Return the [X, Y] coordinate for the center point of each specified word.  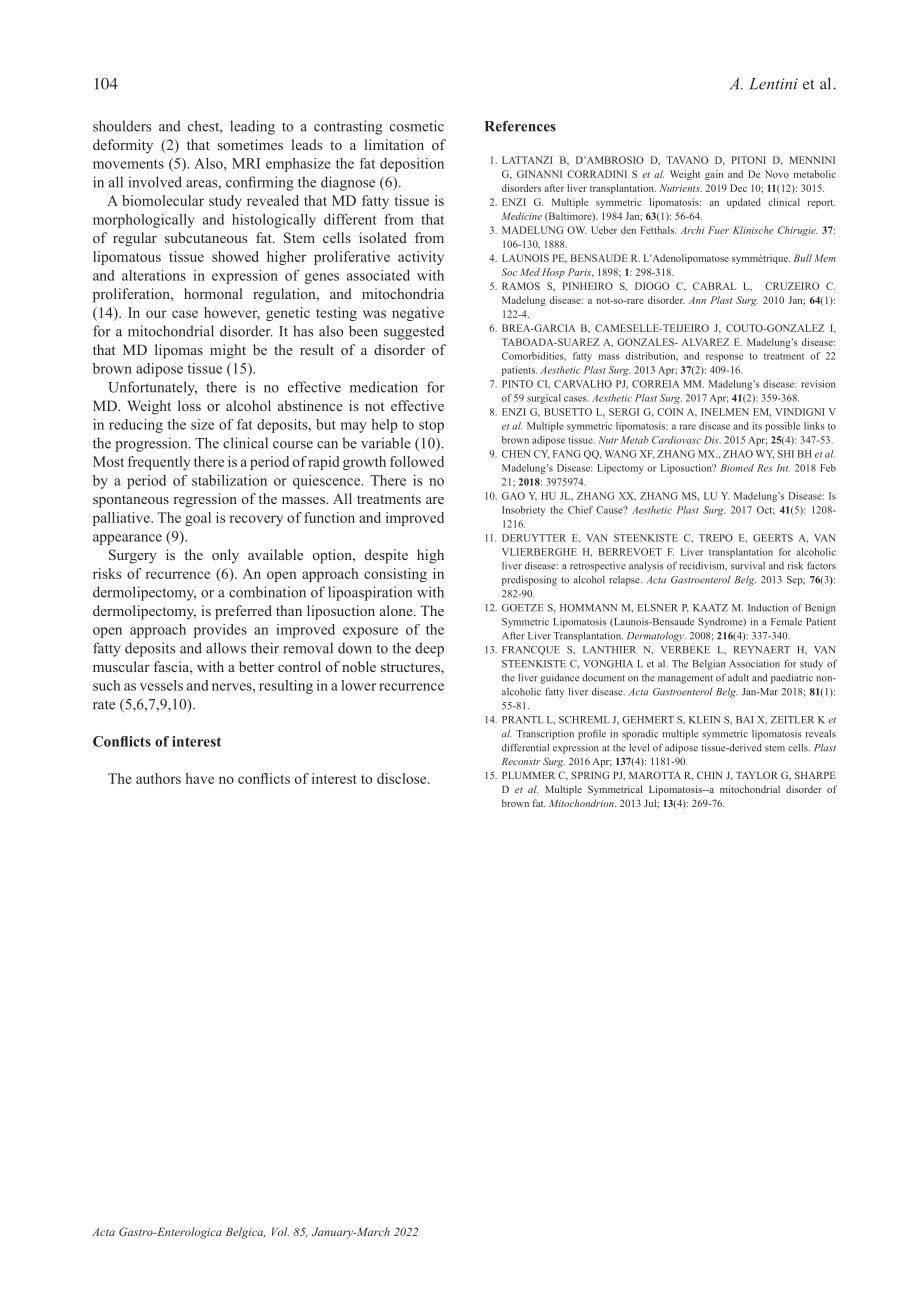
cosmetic [417, 126]
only [225, 556]
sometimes [250, 144]
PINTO [517, 384]
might [228, 351]
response [724, 358]
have [200, 778]
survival [748, 566]
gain [714, 175]
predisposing [529, 581]
